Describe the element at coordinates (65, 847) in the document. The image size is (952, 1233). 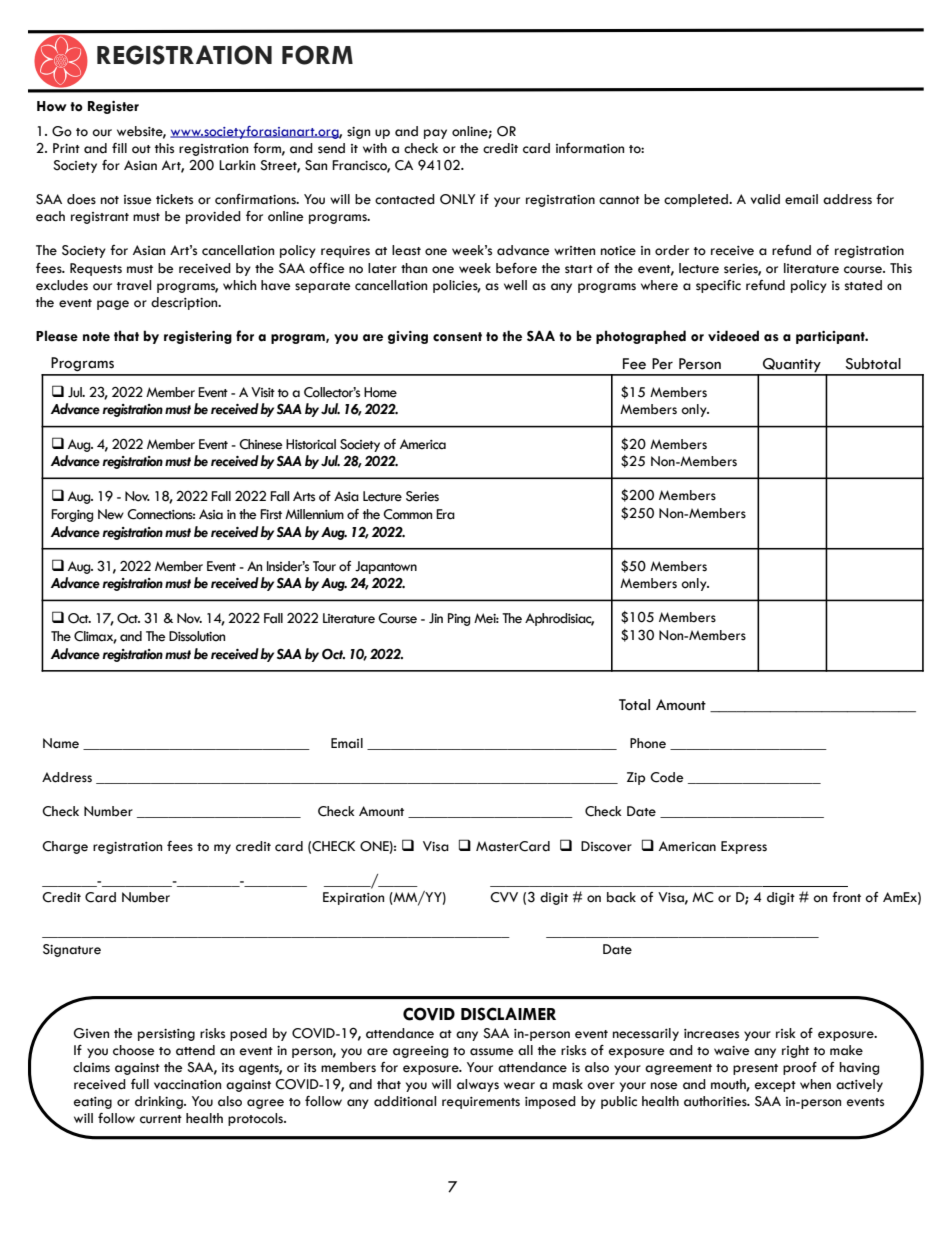
I see `Charge` at that location.
